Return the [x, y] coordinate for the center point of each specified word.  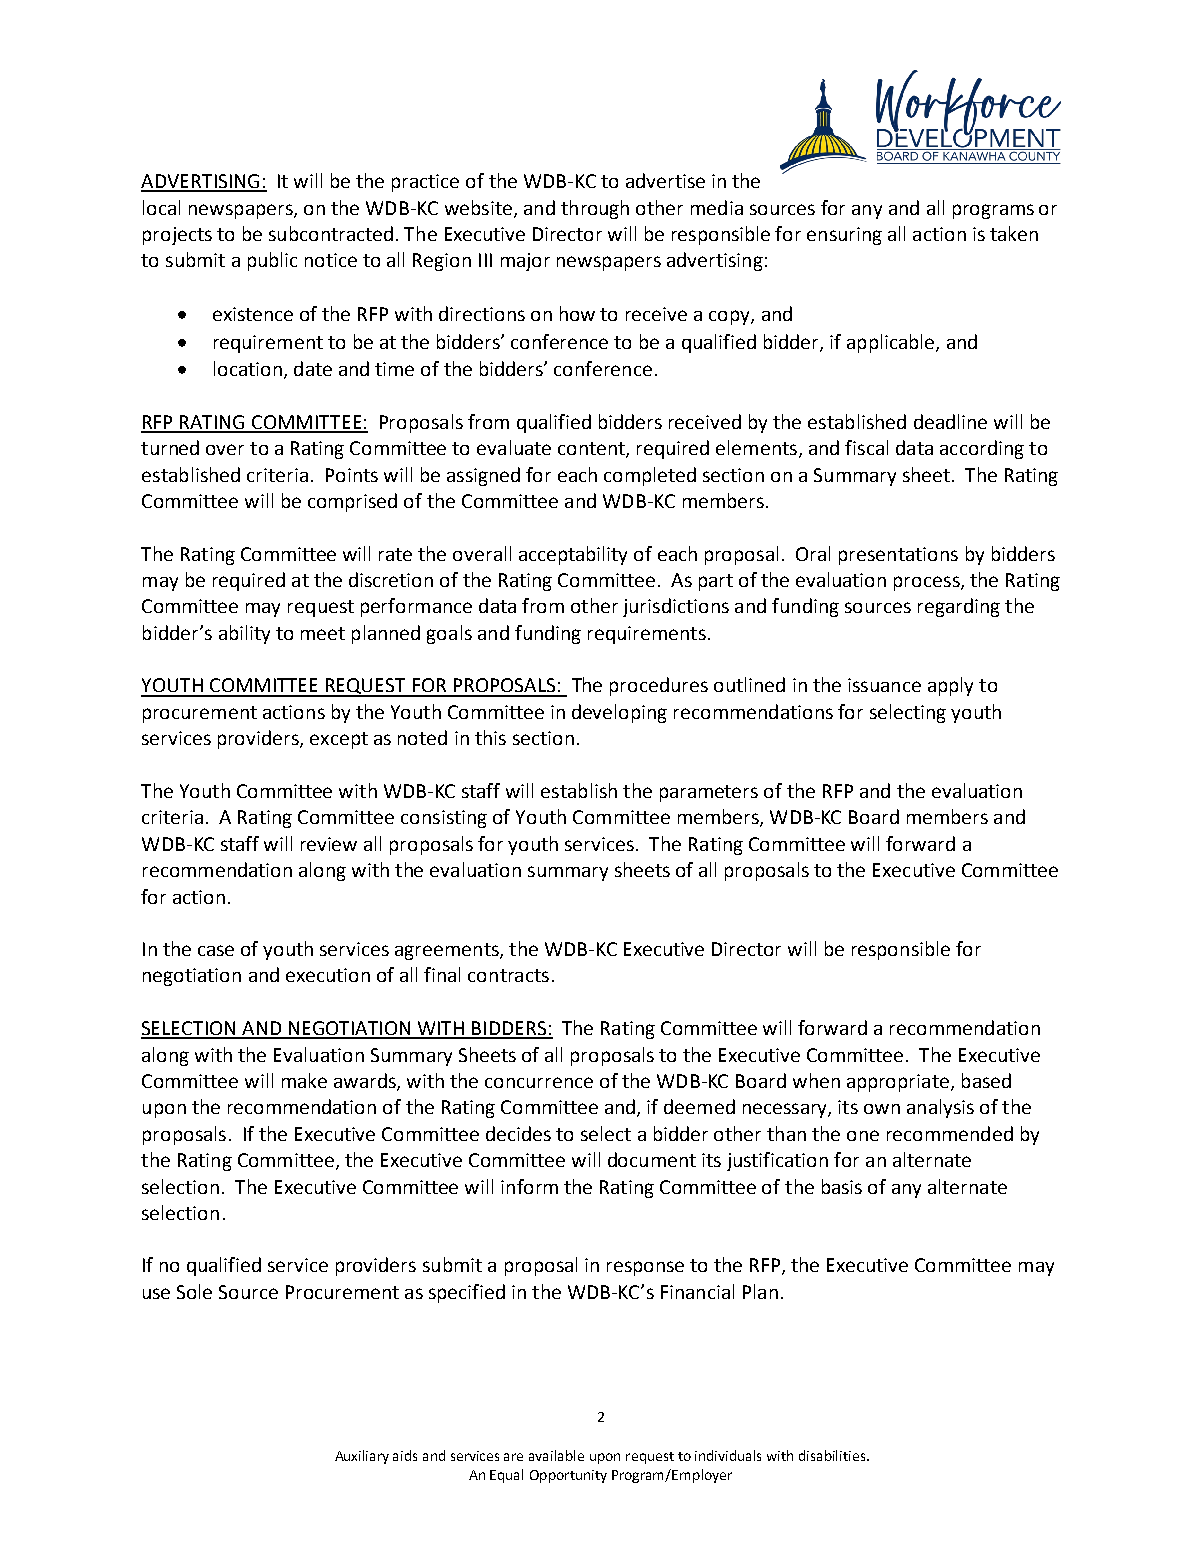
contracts [508, 975]
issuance [884, 685]
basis [842, 1186]
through [595, 209]
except [339, 740]
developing [619, 713]
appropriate [898, 1083]
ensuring [844, 236]
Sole [194, 1291]
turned [170, 447]
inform [529, 1186]
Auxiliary [362, 1457]
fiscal [866, 447]
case [216, 950]
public [272, 261]
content [592, 450]
